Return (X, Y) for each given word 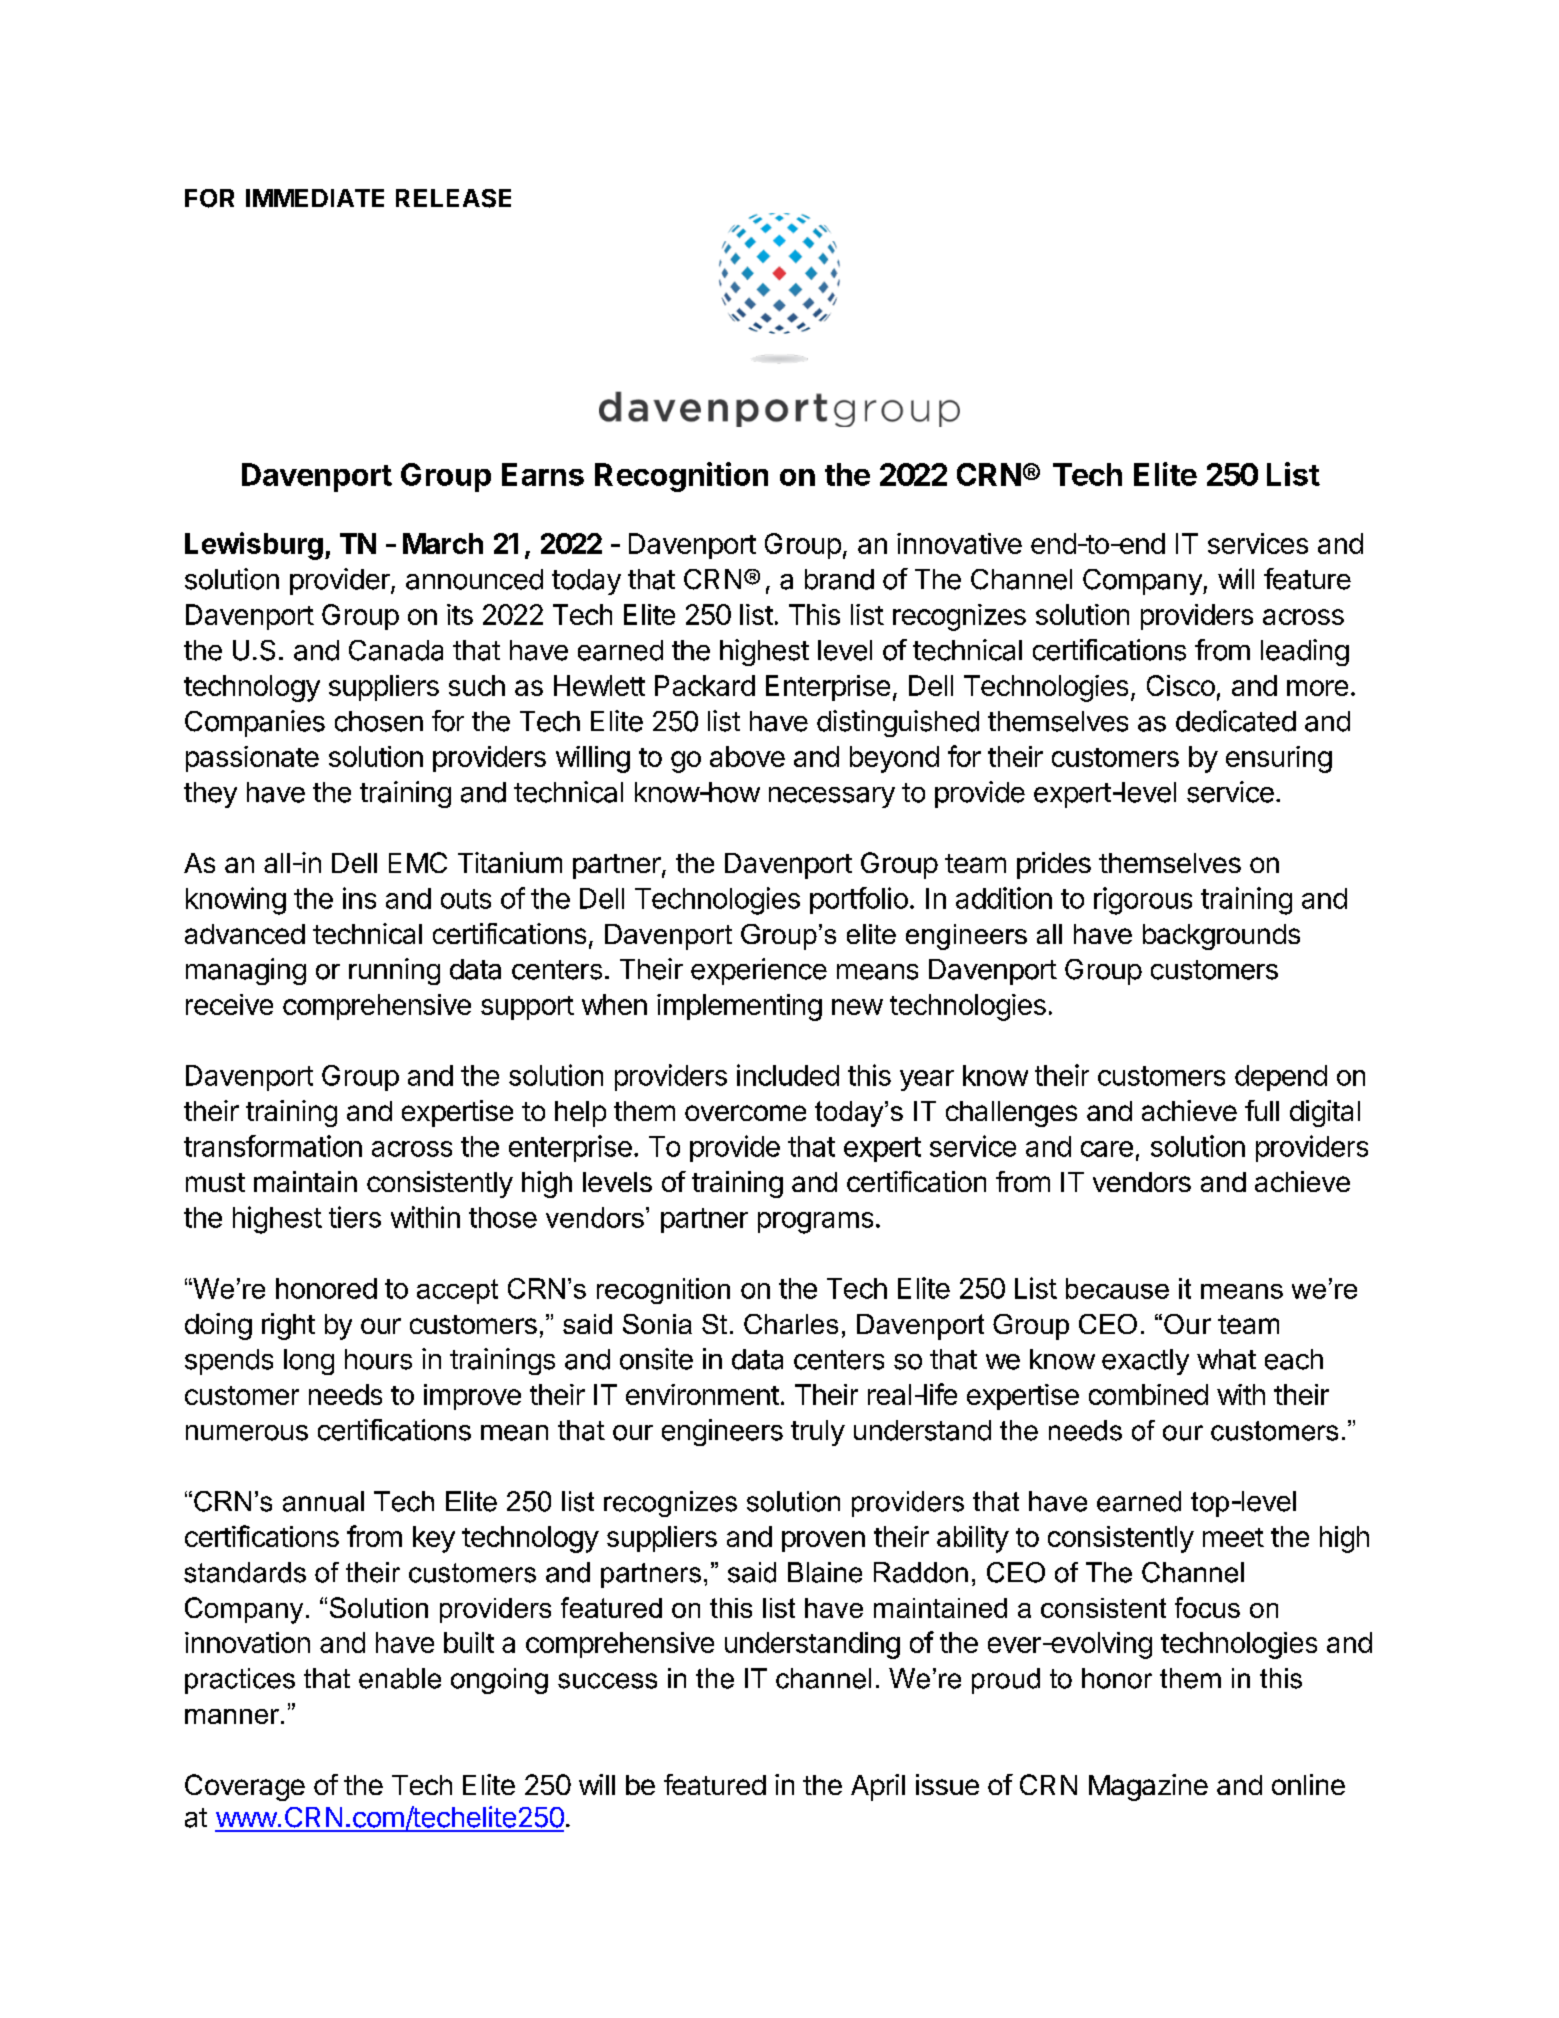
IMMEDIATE (315, 198)
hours (378, 1359)
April (878, 1787)
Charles (791, 1324)
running (394, 971)
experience (759, 971)
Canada (396, 650)
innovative (959, 543)
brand (839, 579)
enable (400, 1678)
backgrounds (1221, 937)
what (1226, 1359)
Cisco (1181, 685)
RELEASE (453, 198)
